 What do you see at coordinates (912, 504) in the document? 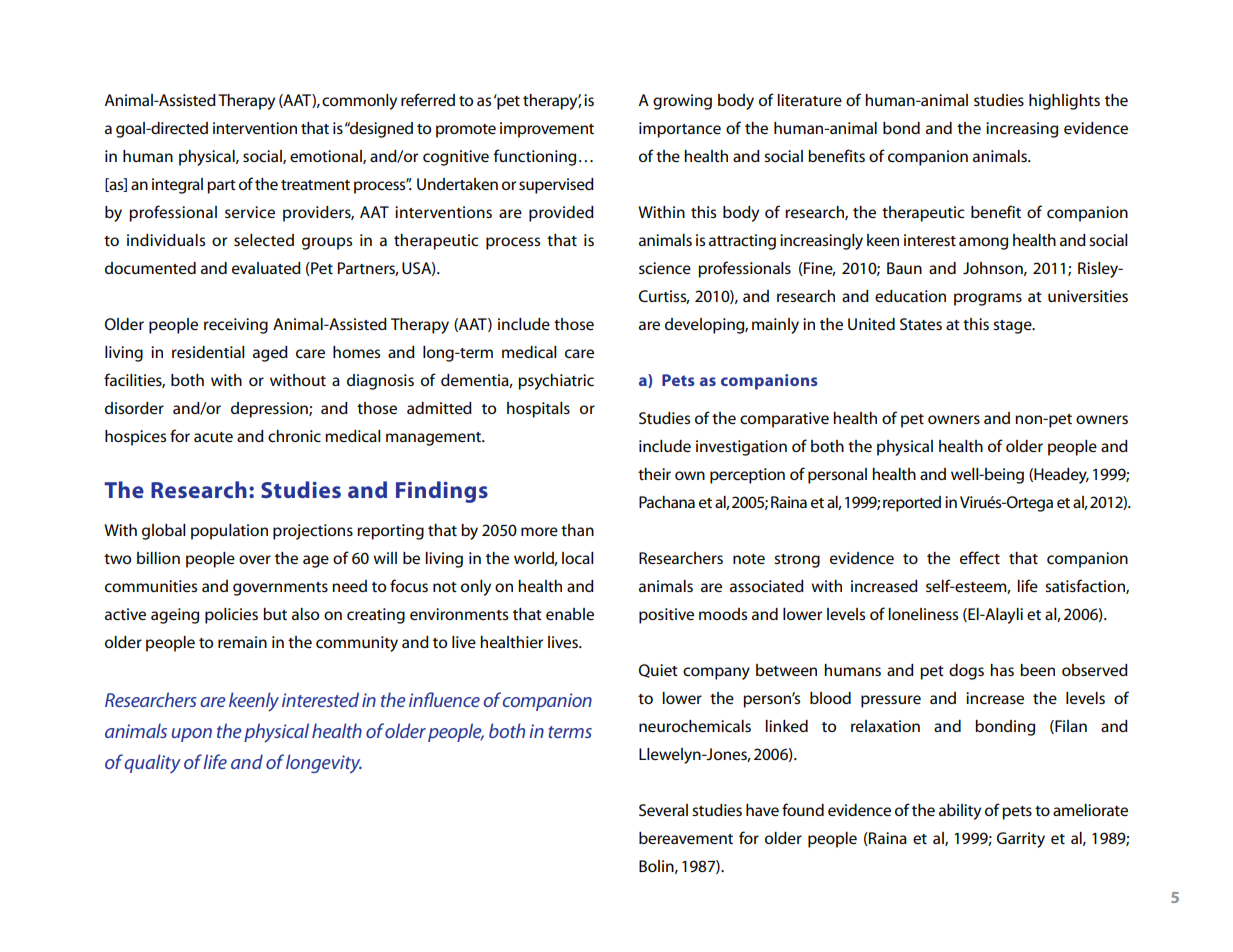
I see `reported` at bounding box center [912, 504].
